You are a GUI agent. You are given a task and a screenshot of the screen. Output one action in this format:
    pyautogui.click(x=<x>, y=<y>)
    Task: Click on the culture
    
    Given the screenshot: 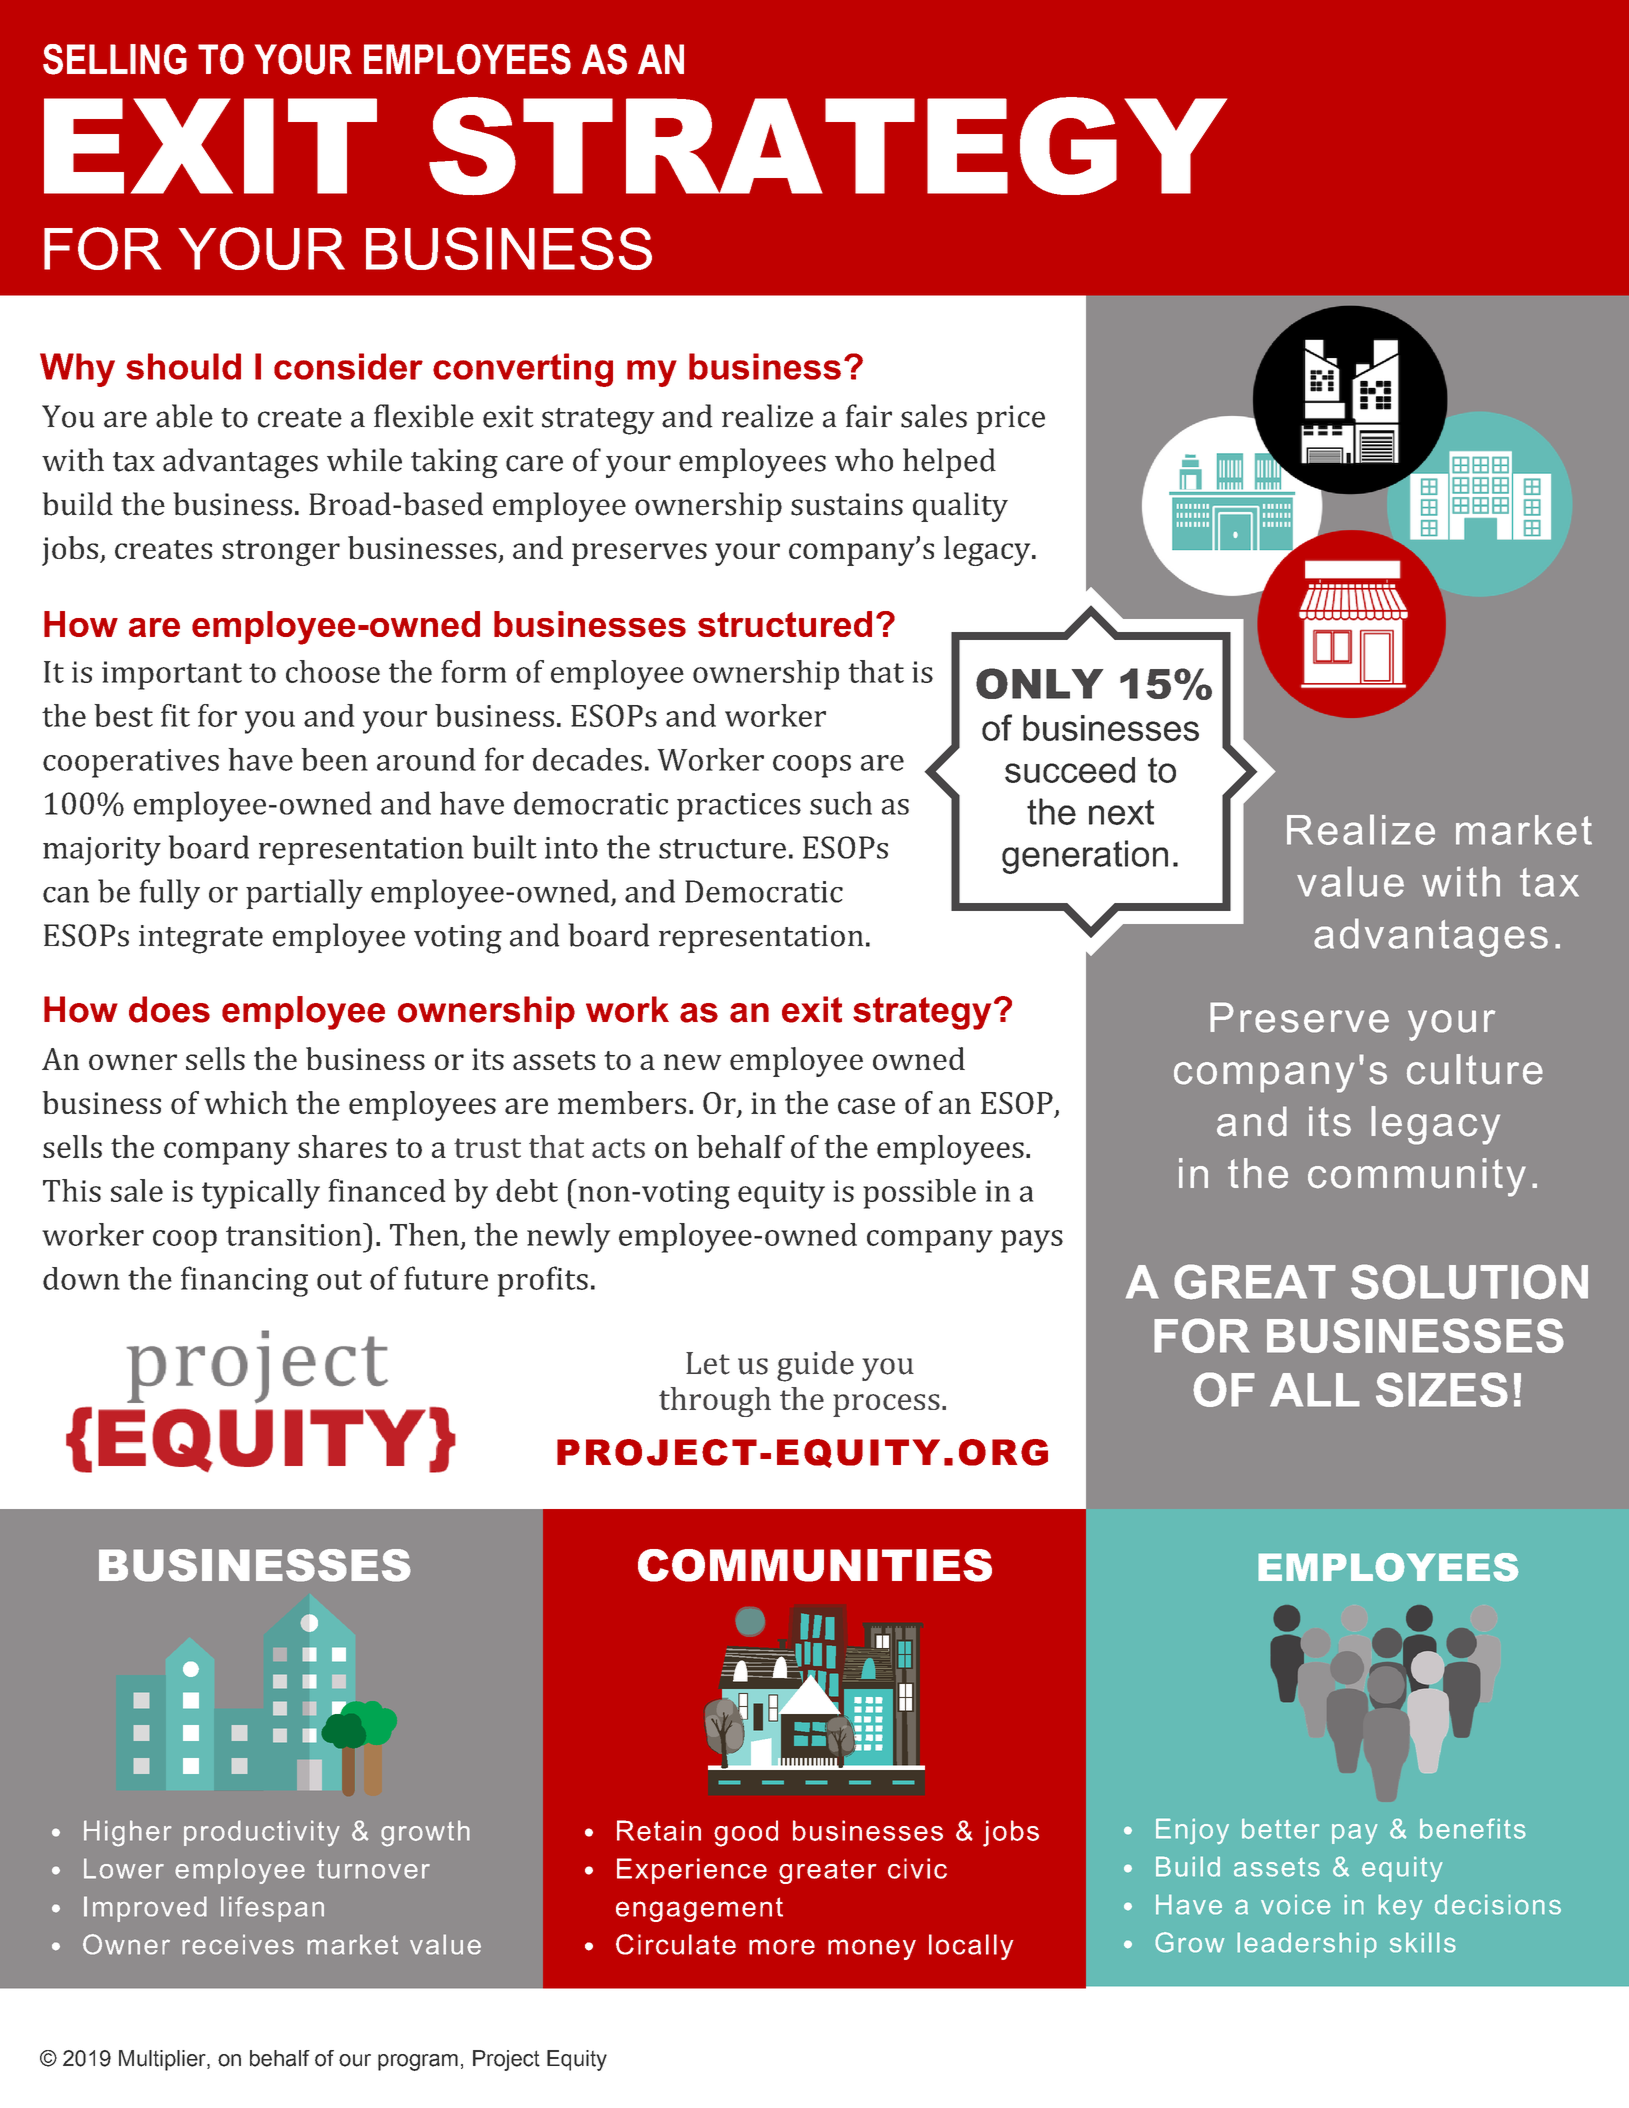 What is the action you would take?
    pyautogui.click(x=1475, y=1069)
